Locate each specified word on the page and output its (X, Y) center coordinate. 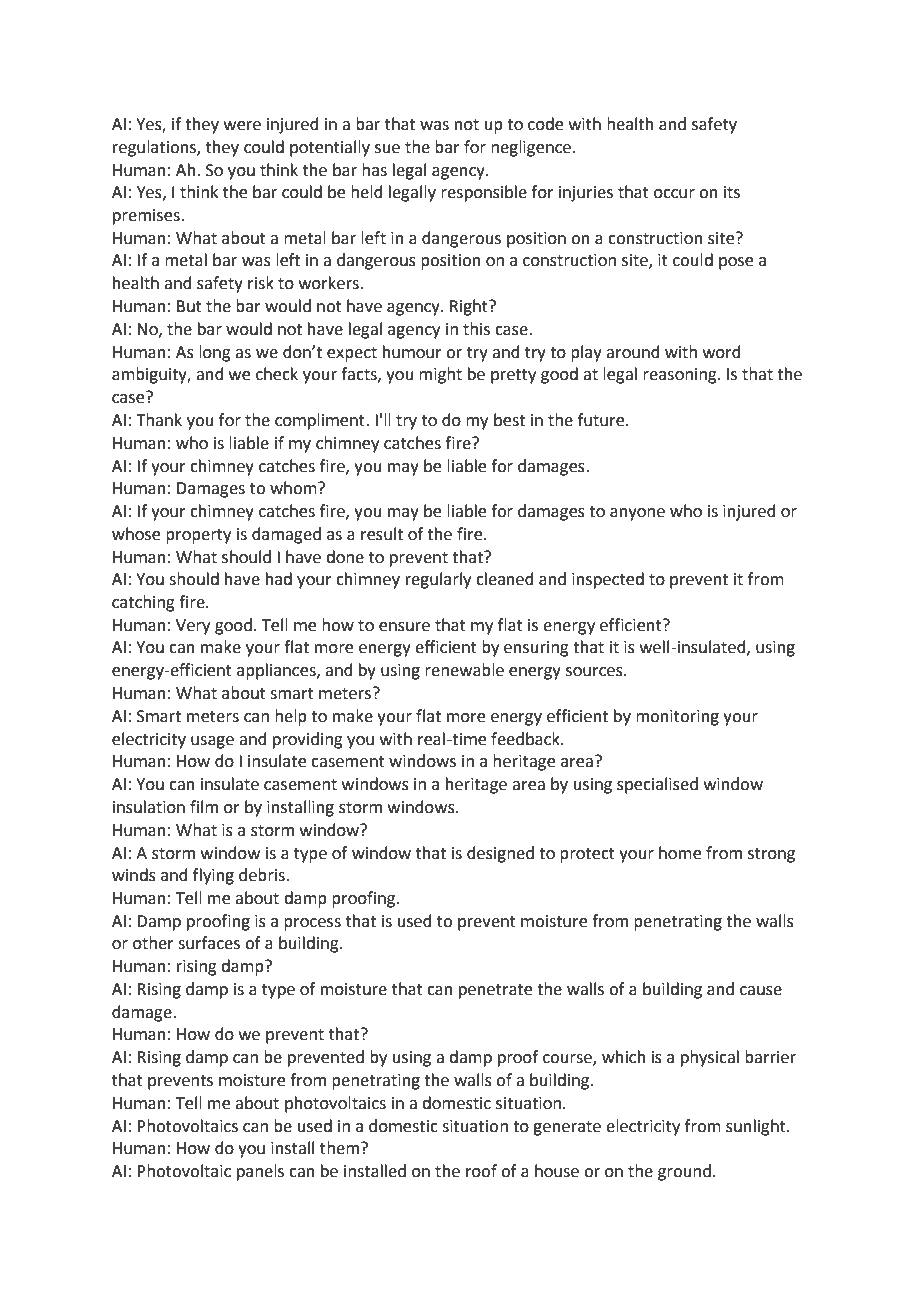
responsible (484, 193)
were (242, 126)
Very (193, 627)
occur (674, 194)
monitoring (677, 718)
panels (260, 1172)
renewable (464, 670)
